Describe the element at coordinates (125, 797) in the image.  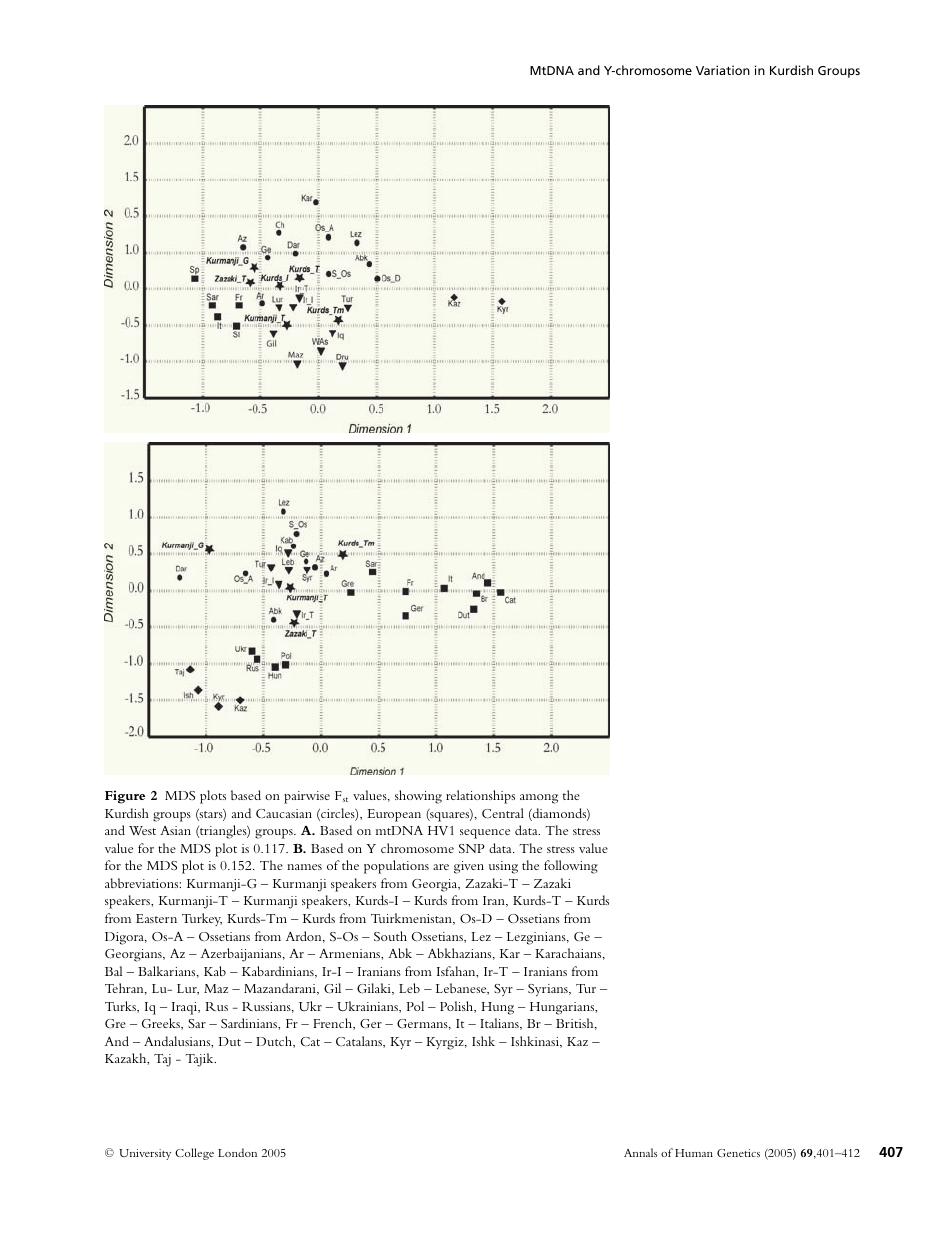
I see `Figure` at that location.
